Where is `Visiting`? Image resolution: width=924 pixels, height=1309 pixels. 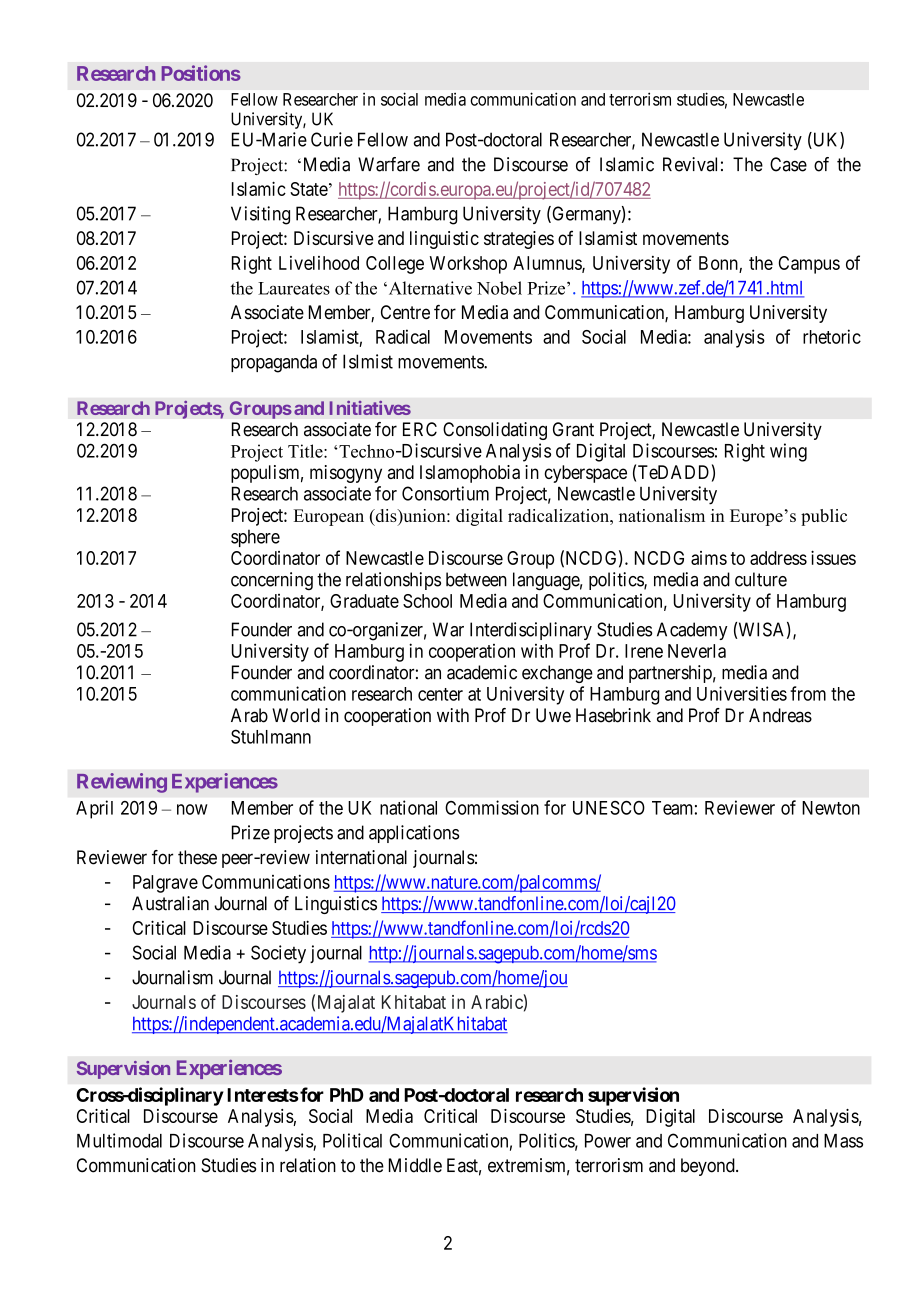 Visiting is located at coordinates (260, 215).
